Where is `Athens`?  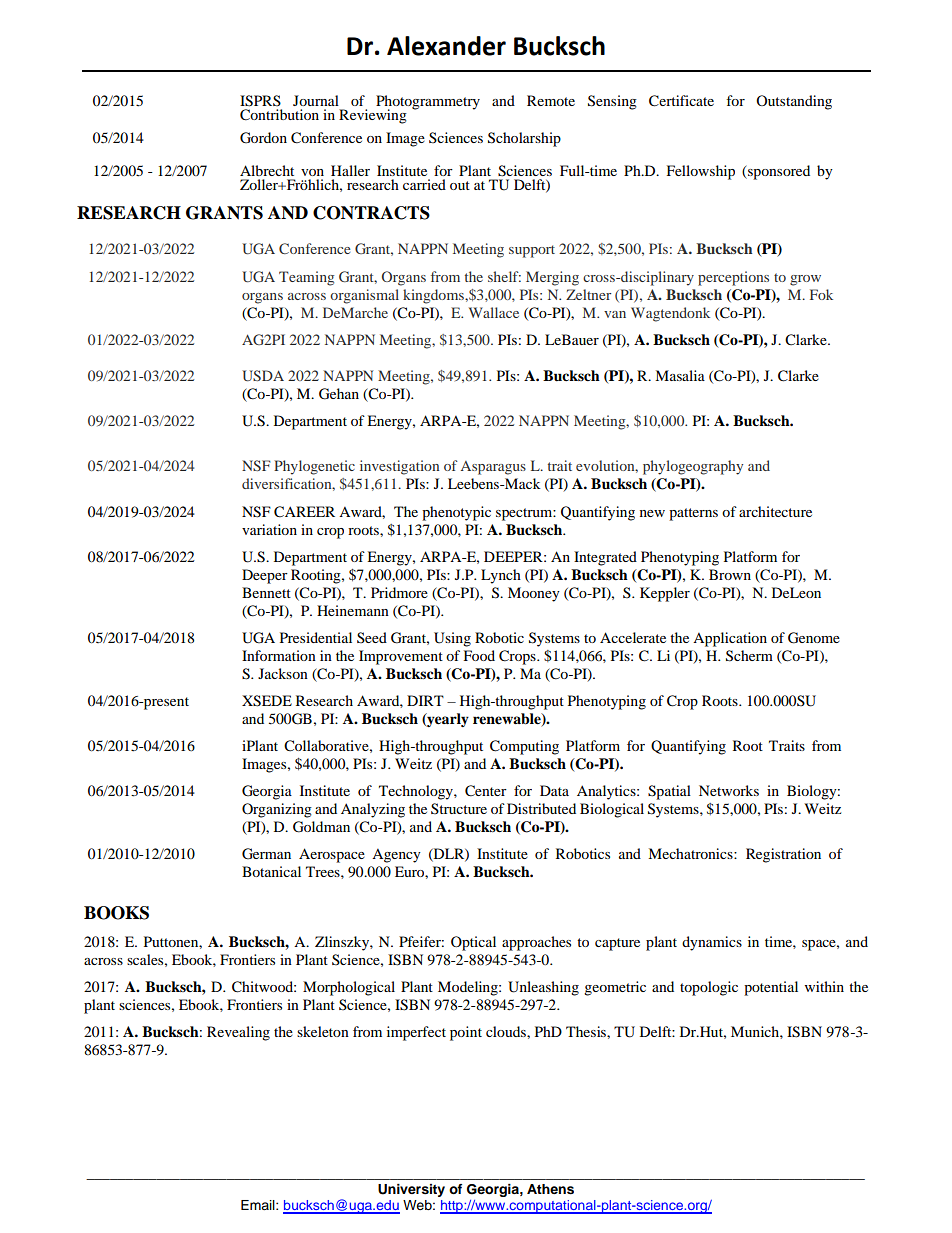
Athens is located at coordinates (550, 1189).
